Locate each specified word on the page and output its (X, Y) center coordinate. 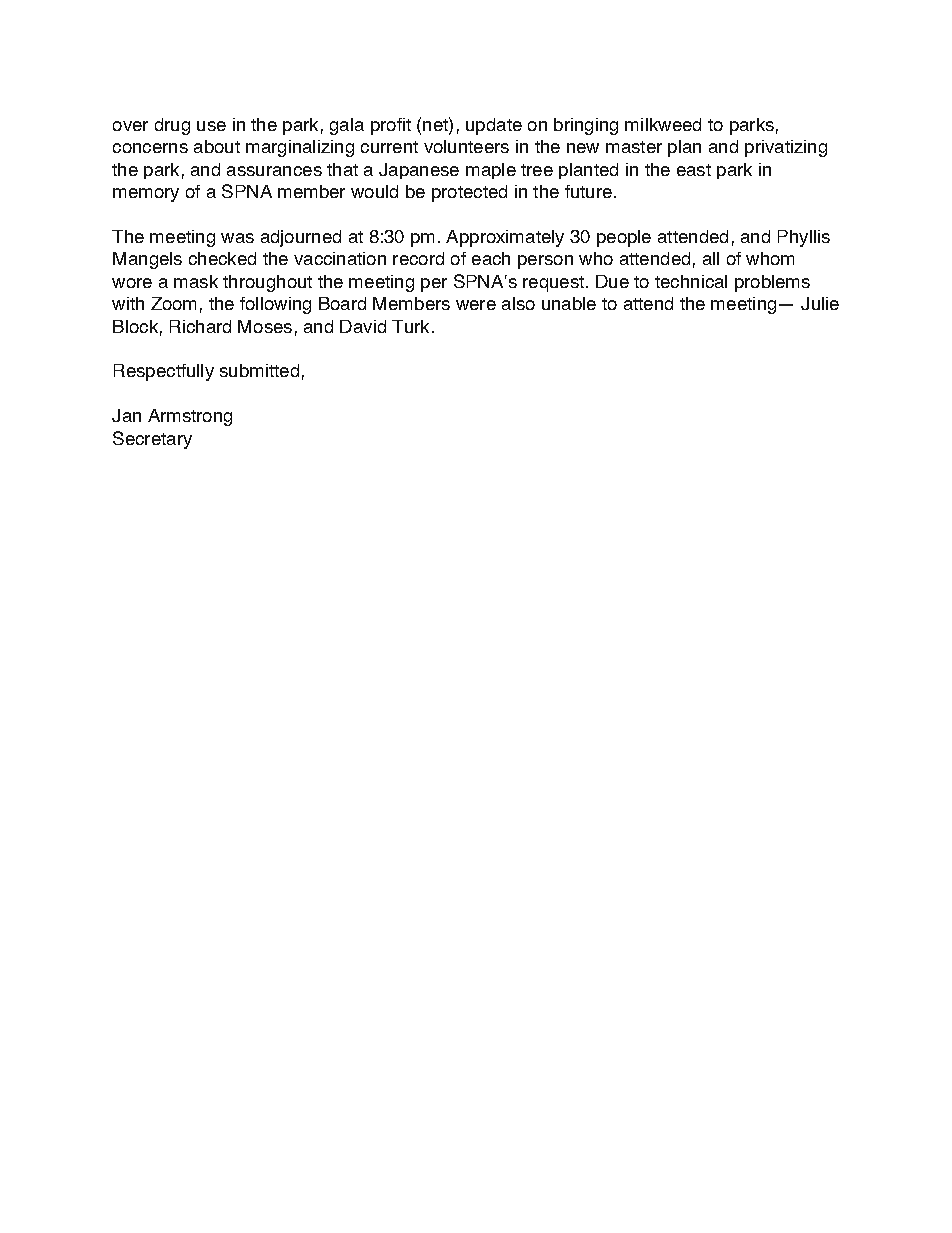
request (553, 284)
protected (469, 193)
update (494, 126)
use (211, 126)
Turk (410, 326)
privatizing (786, 148)
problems (772, 283)
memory (146, 195)
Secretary (152, 440)
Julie (820, 303)
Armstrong (190, 417)
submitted (259, 370)
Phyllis (804, 238)
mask (196, 281)
